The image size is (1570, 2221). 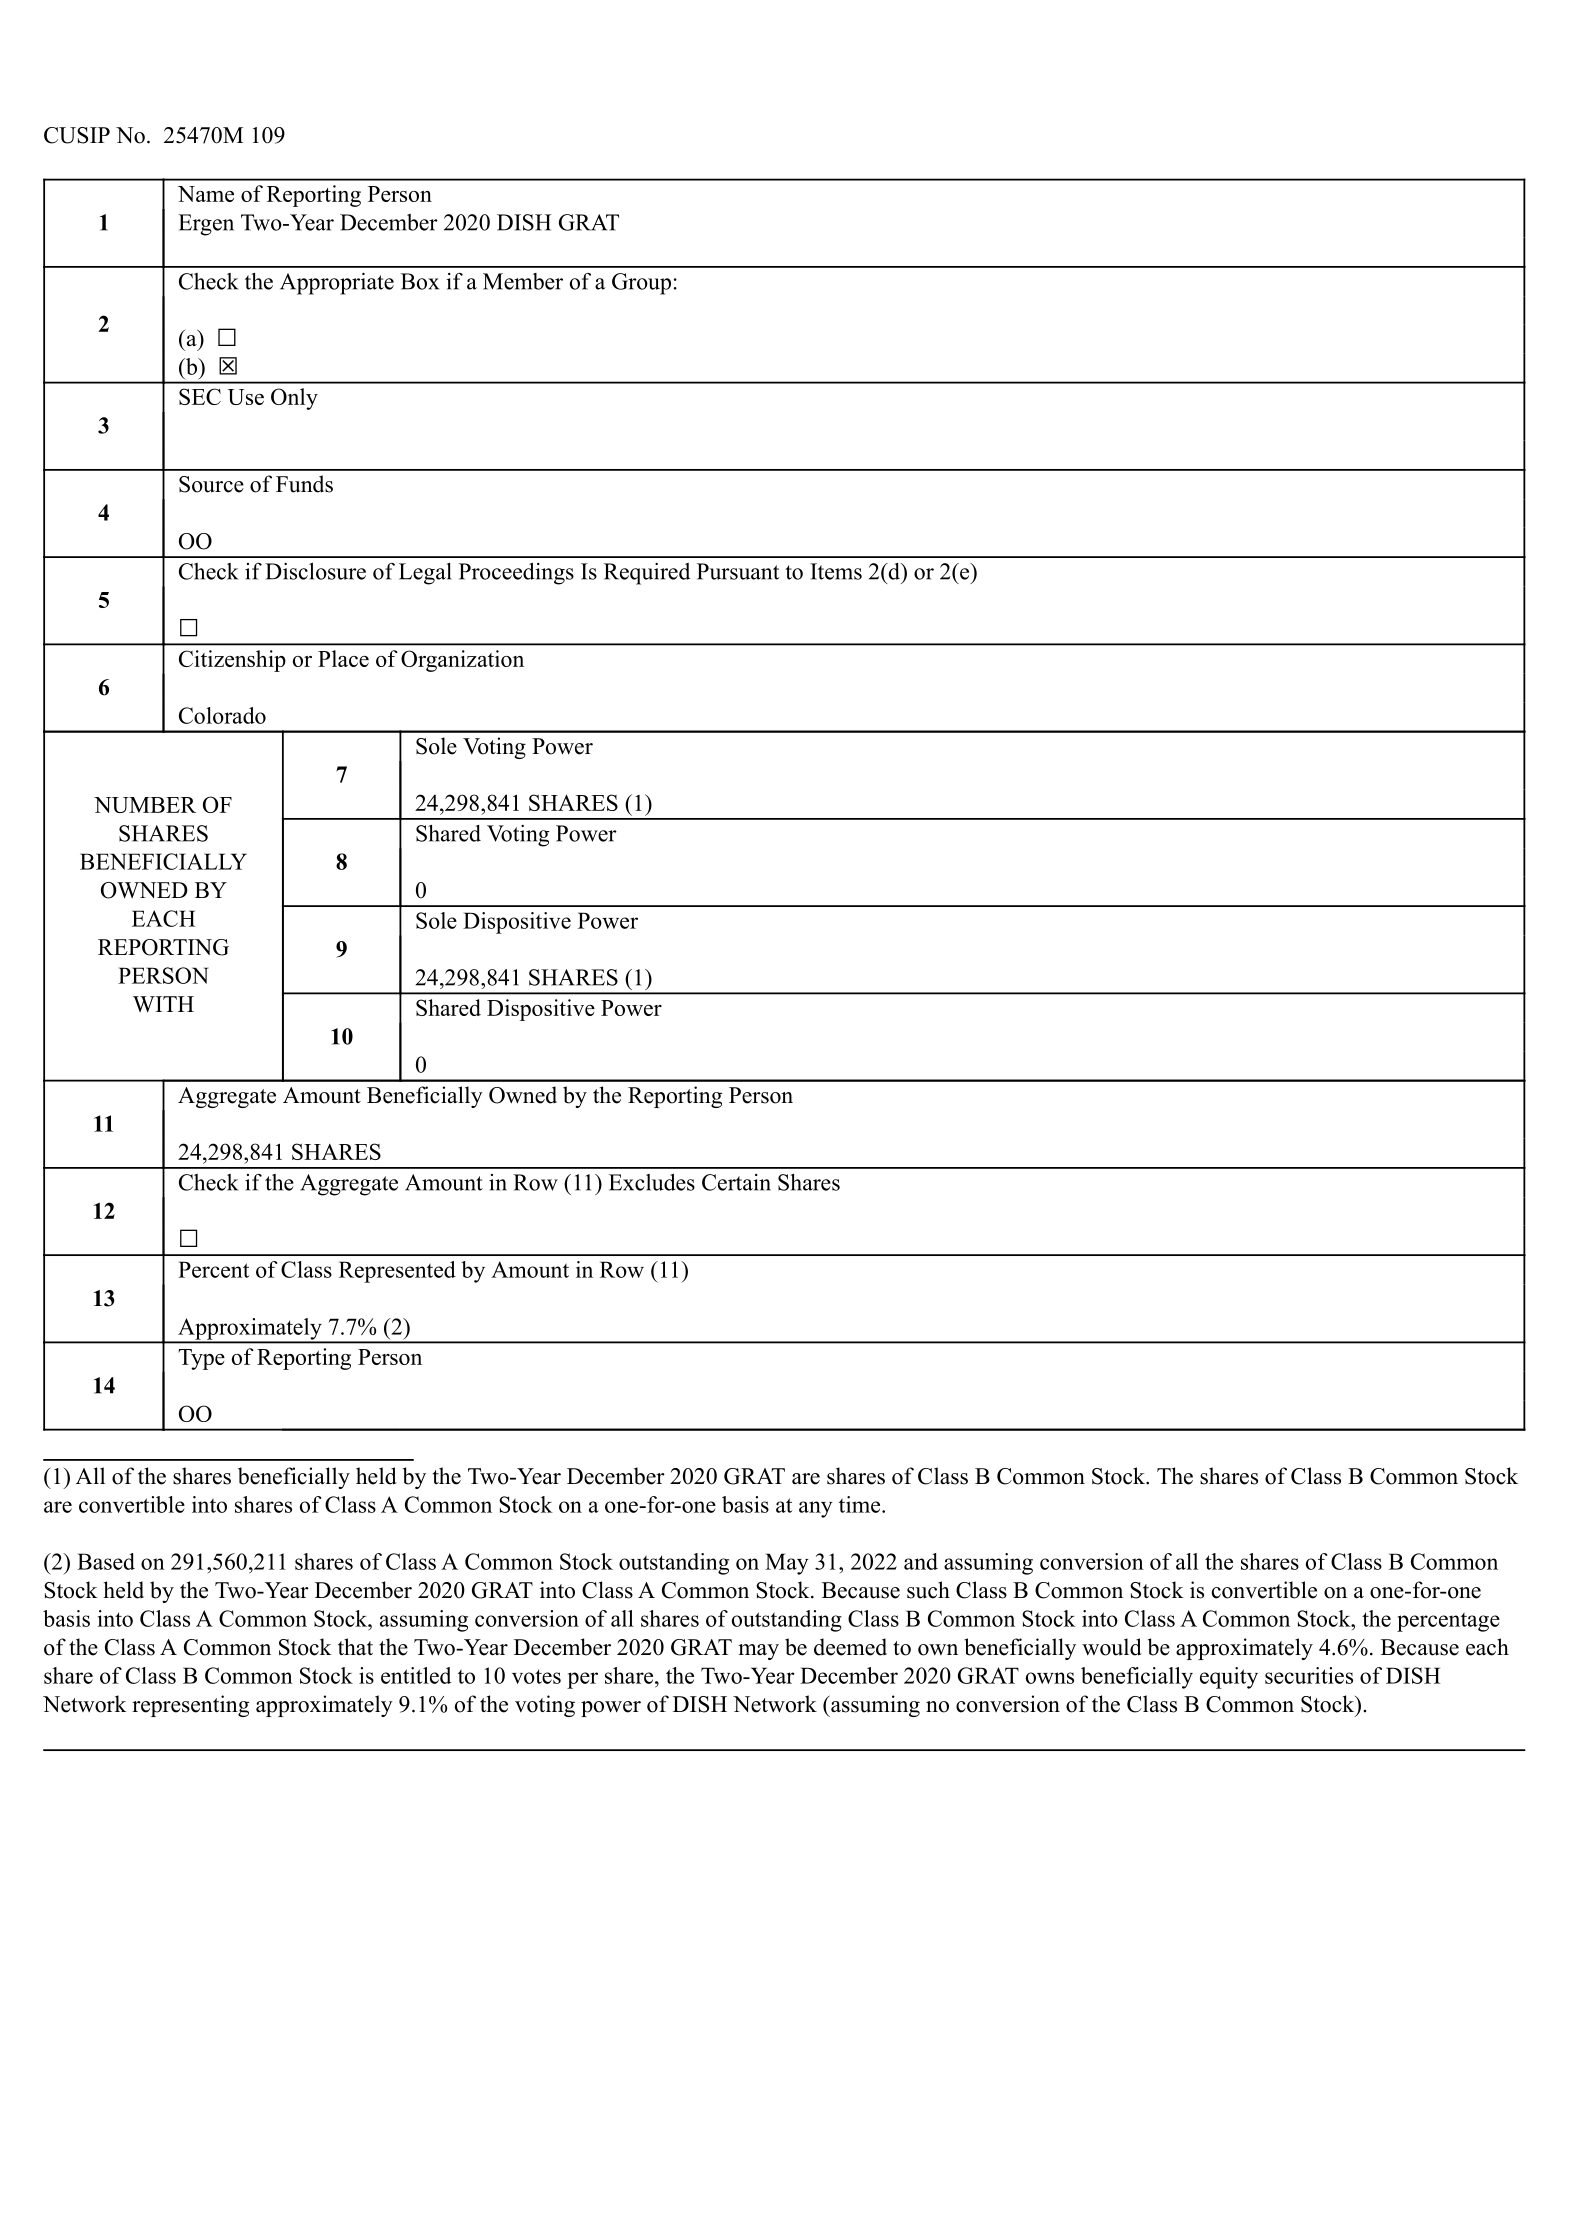 I want to click on Required, so click(x=647, y=574).
